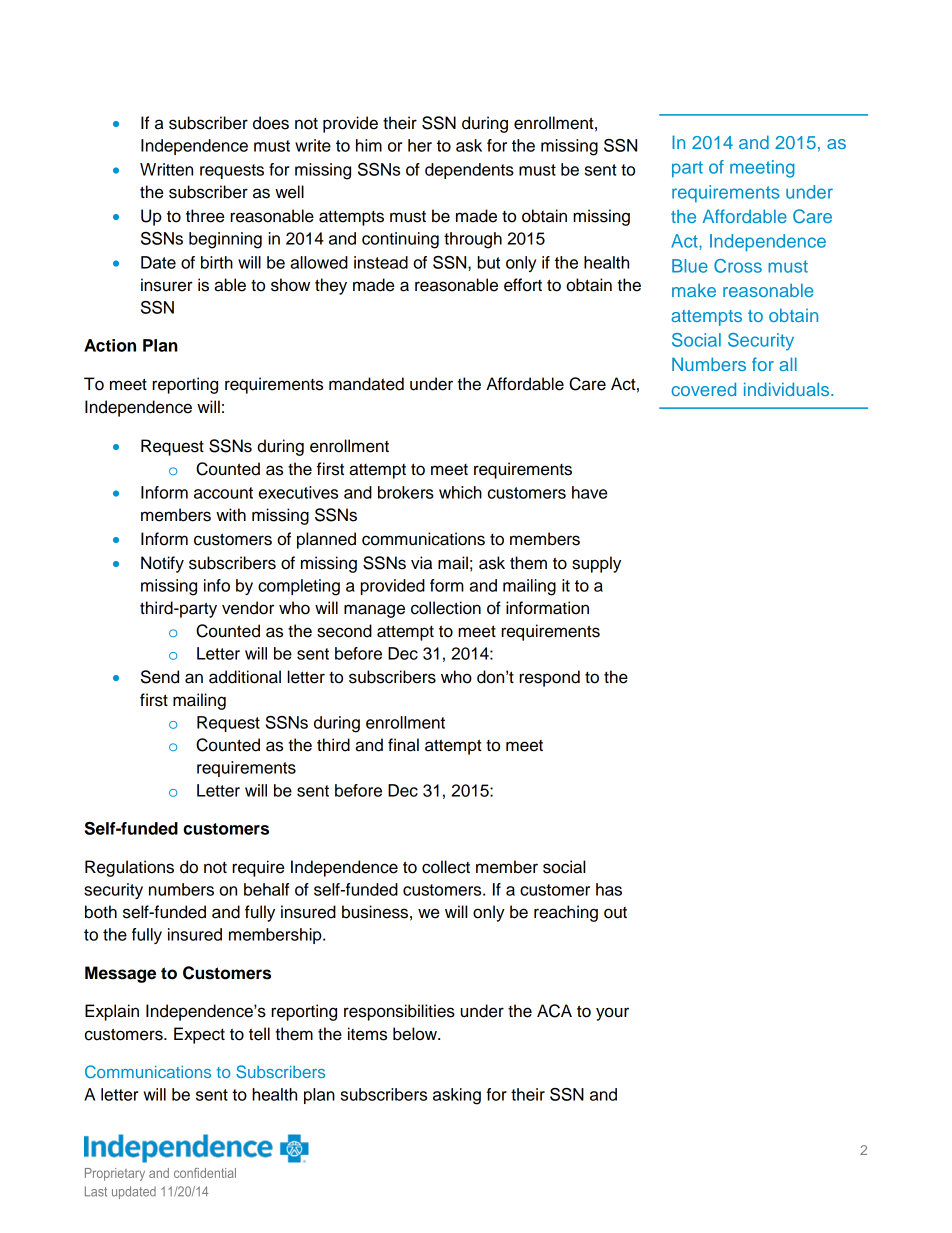  Describe the element at coordinates (420, 145) in the screenshot. I see `her` at that location.
